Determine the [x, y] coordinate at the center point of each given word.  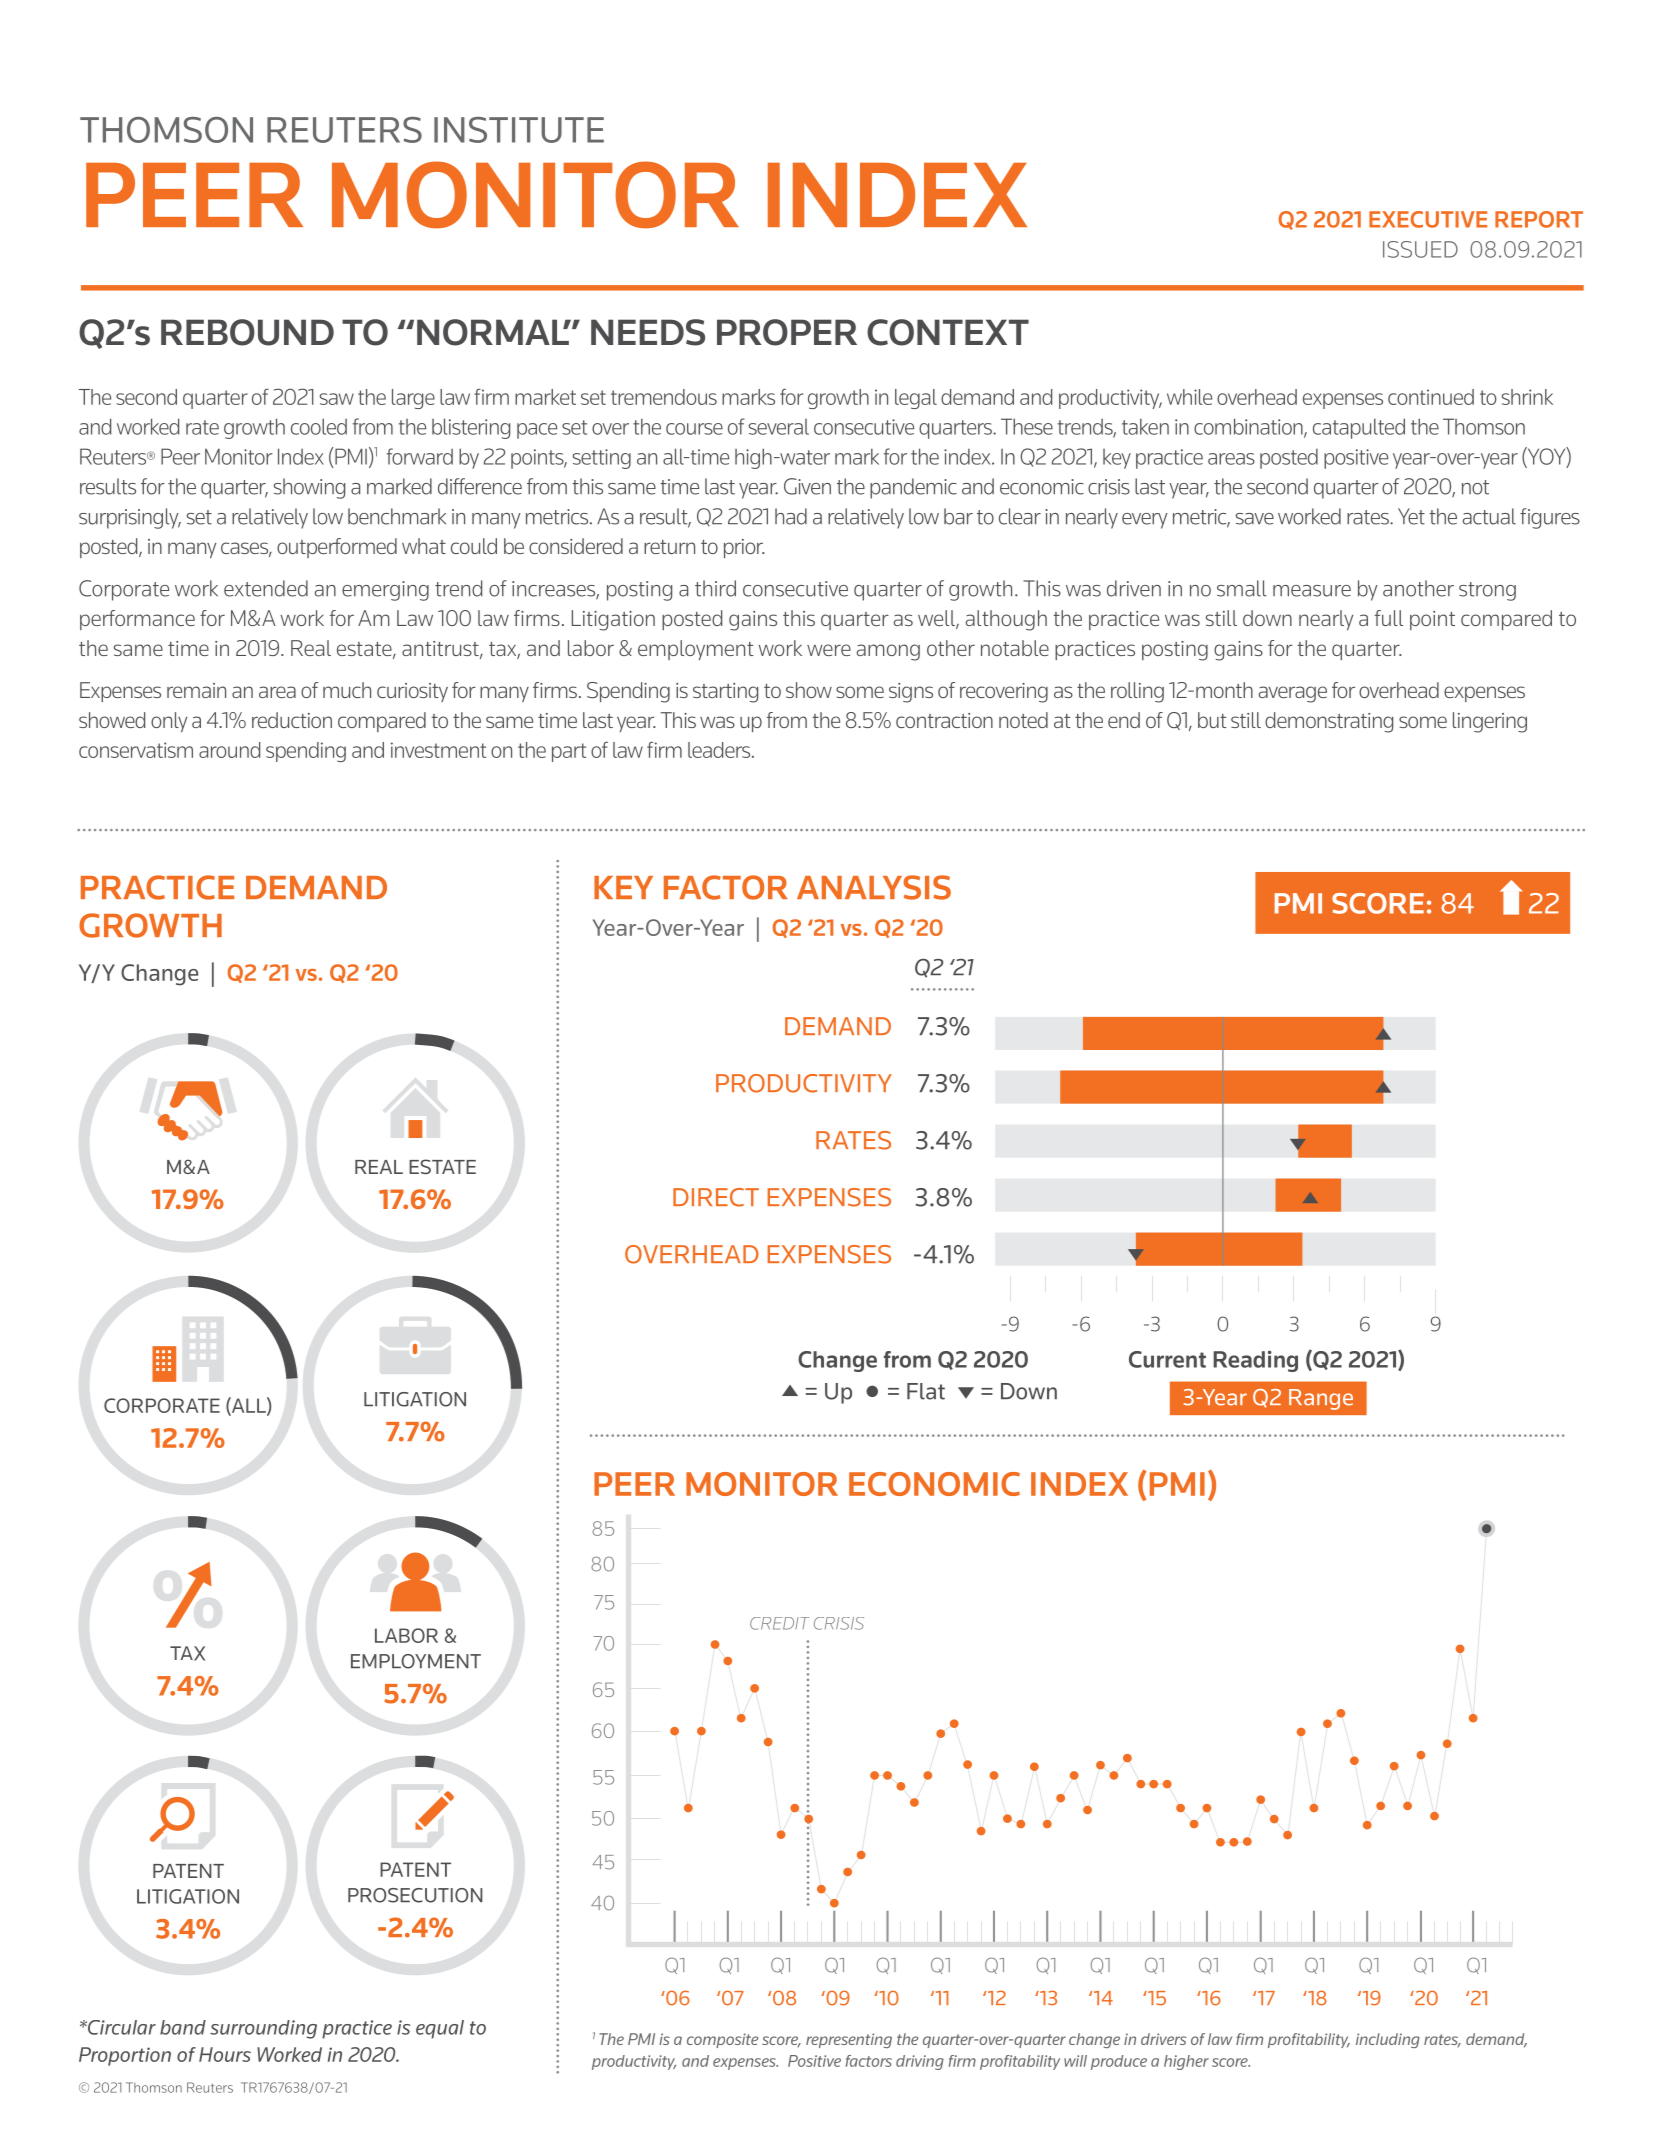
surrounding [263, 2029]
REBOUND [247, 332]
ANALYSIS [874, 887]
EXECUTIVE [1428, 219]
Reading [1255, 1361]
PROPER [787, 332]
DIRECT [716, 1197]
